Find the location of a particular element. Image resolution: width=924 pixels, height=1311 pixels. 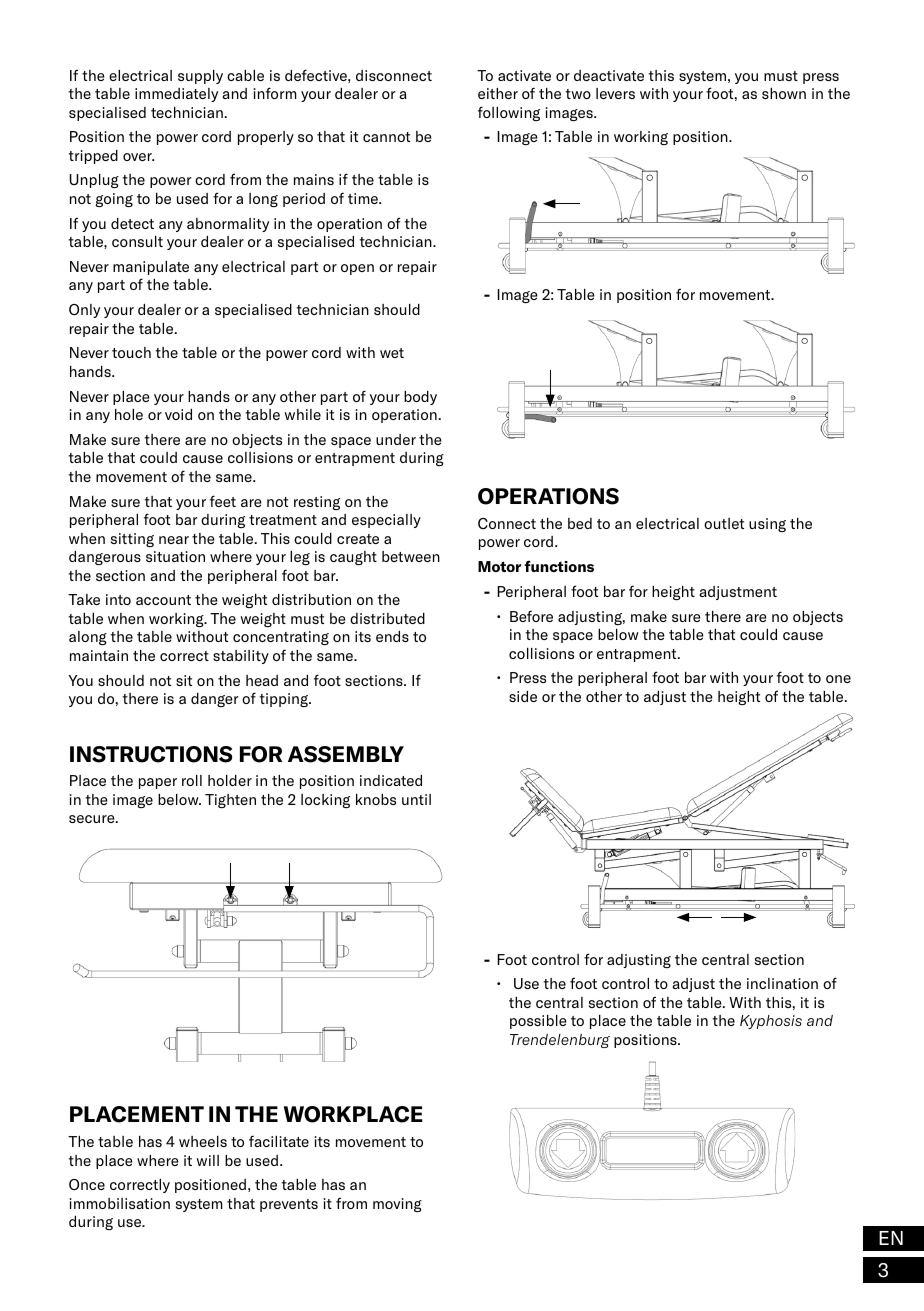

account is located at coordinates (163, 600).
